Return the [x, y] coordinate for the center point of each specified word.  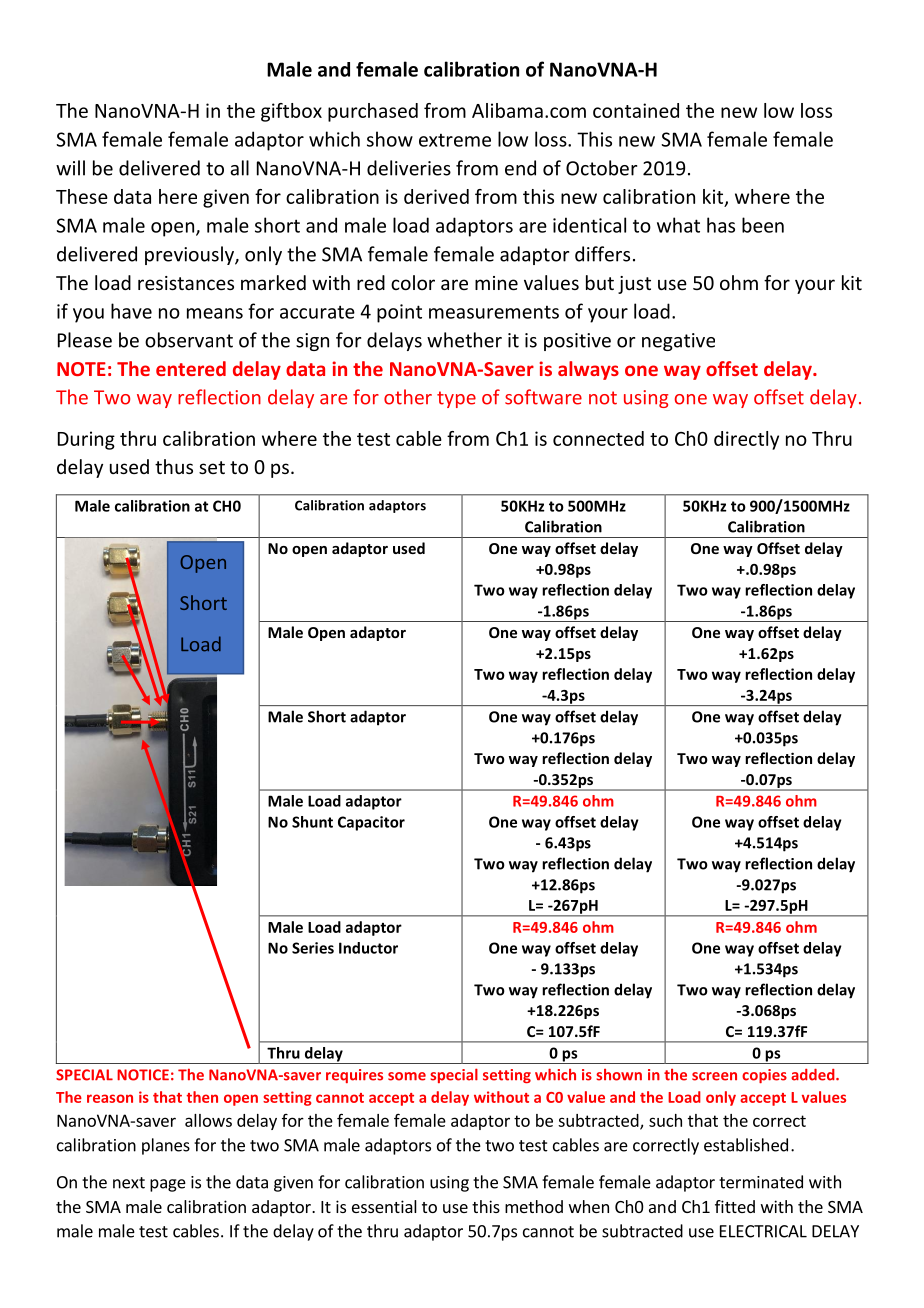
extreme [455, 140]
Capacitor [371, 823]
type [456, 399]
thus [174, 466]
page [168, 1185]
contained [636, 110]
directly [746, 440]
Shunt [312, 822]
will [70, 168]
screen [714, 1076]
